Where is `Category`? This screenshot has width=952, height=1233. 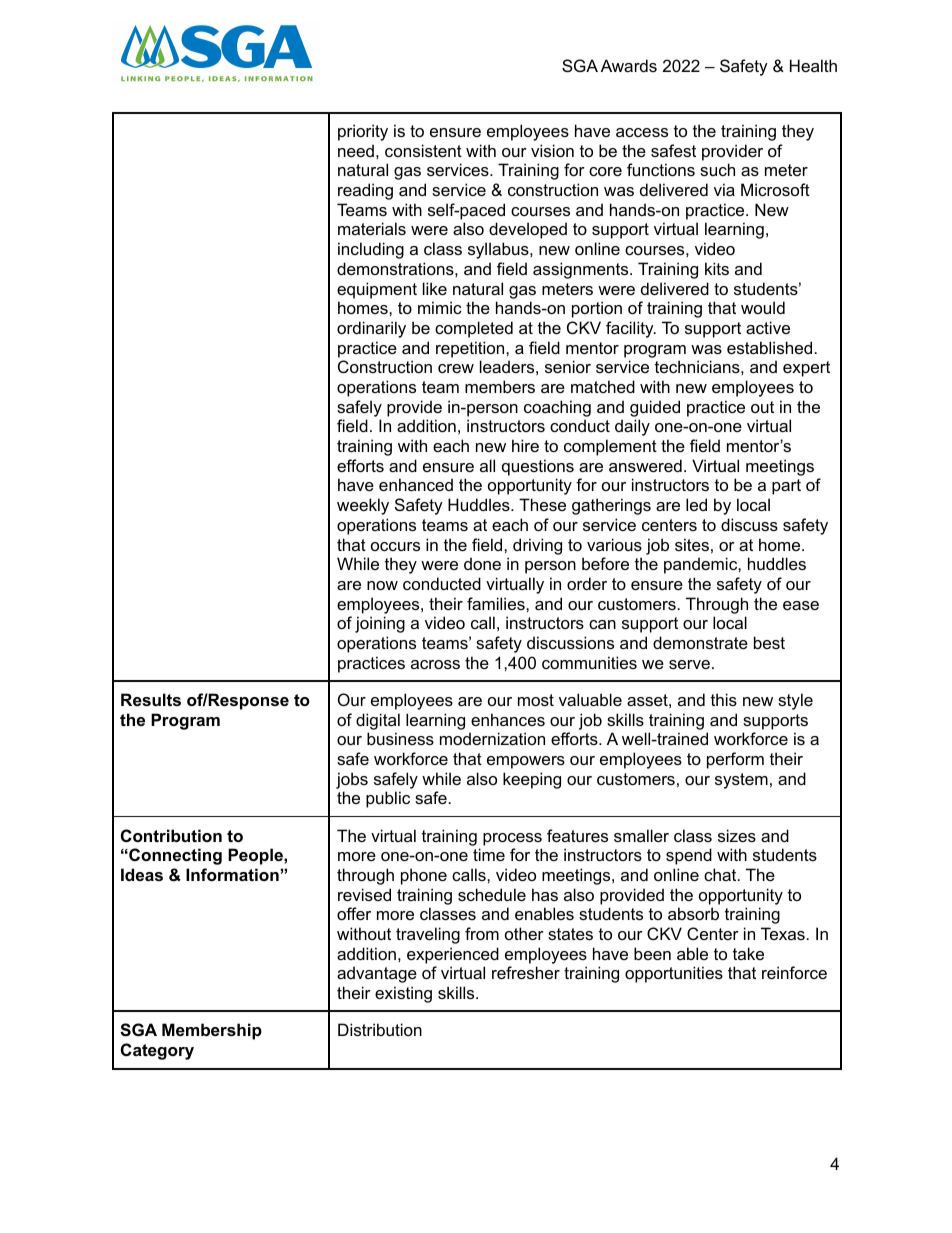 Category is located at coordinates (157, 1051).
